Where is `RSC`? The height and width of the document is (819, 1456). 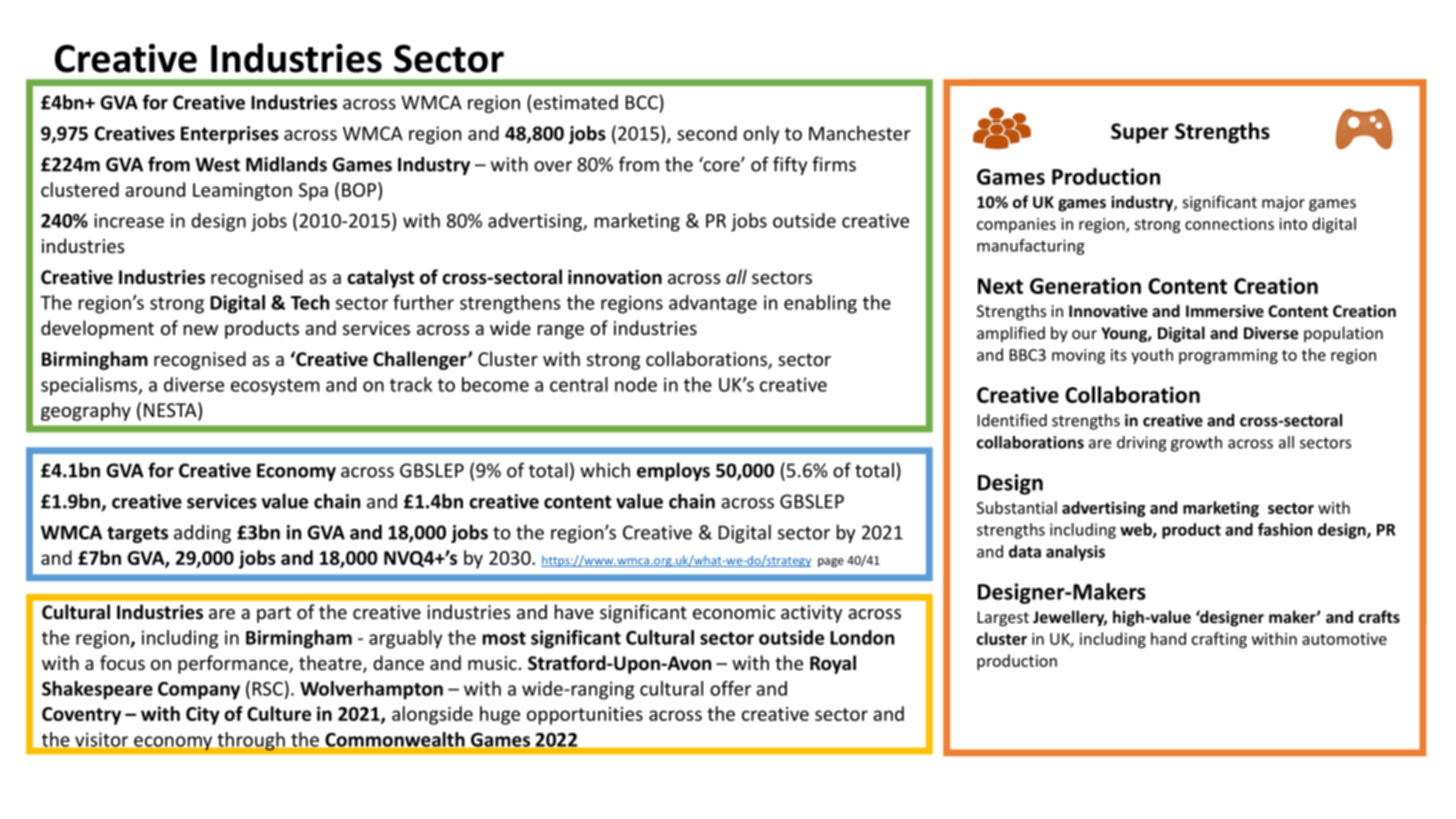 RSC is located at coordinates (267, 689).
